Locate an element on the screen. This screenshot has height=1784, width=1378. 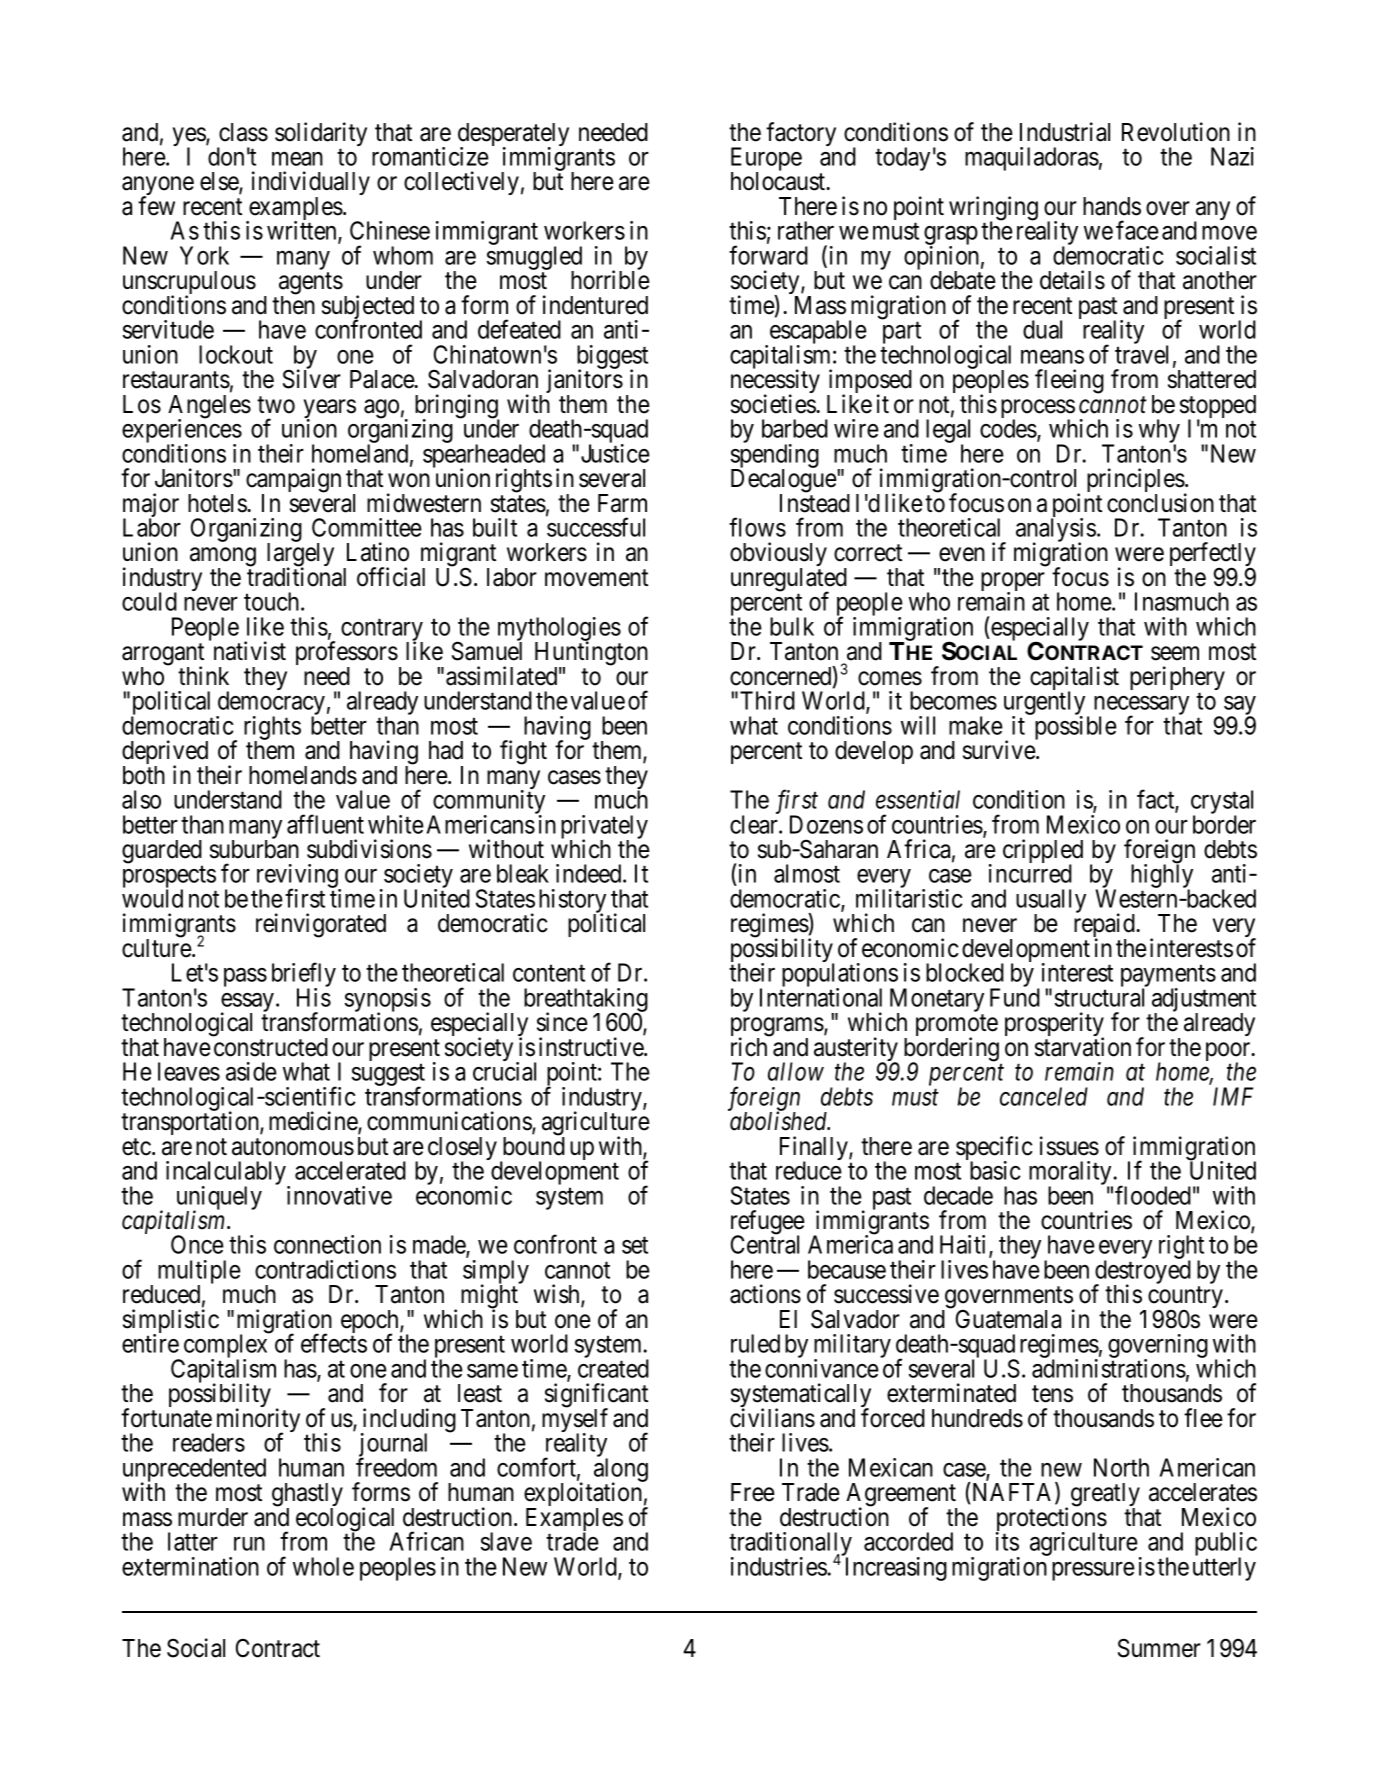
whole is located at coordinates (323, 1566).
